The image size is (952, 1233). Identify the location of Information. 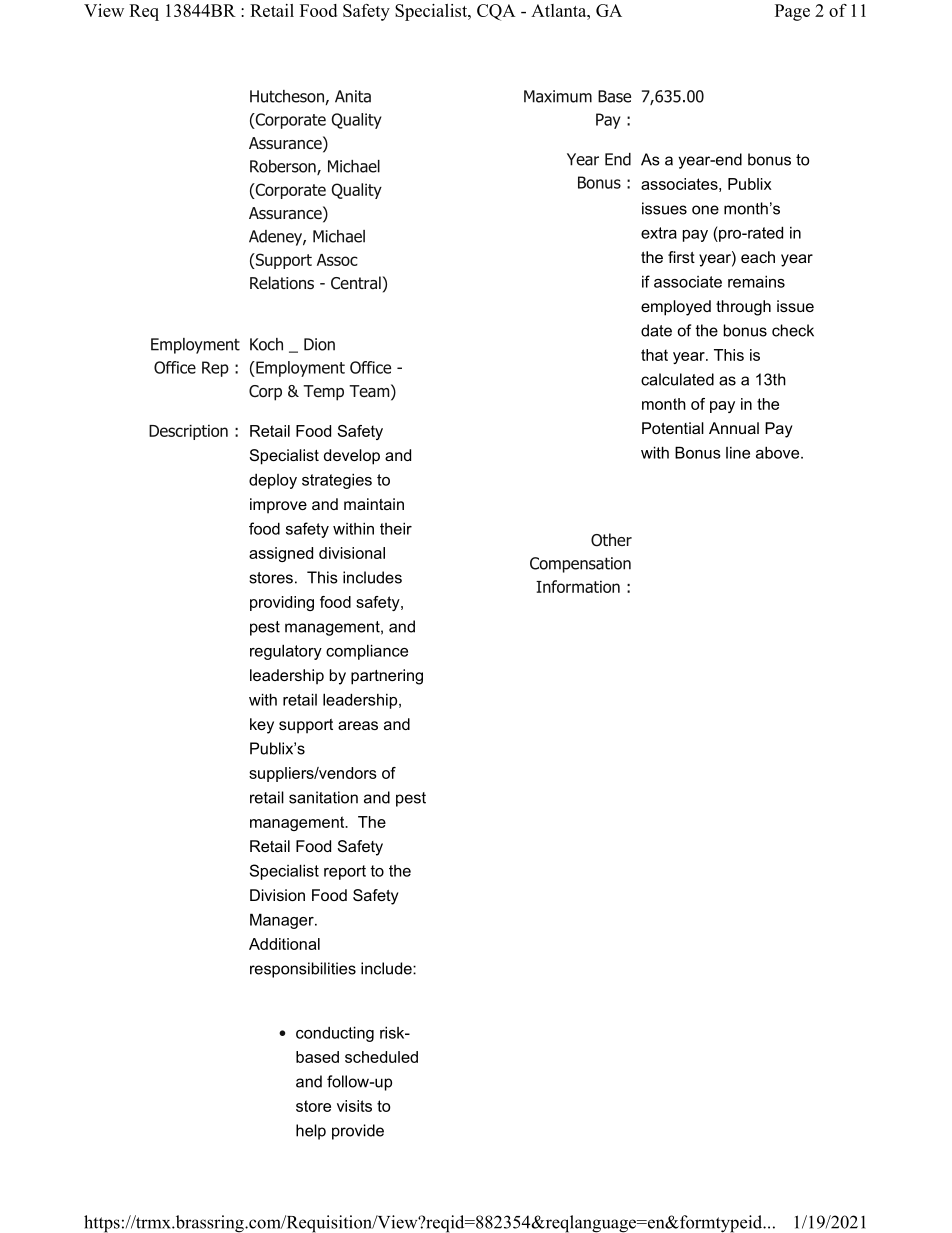
(578, 586).
